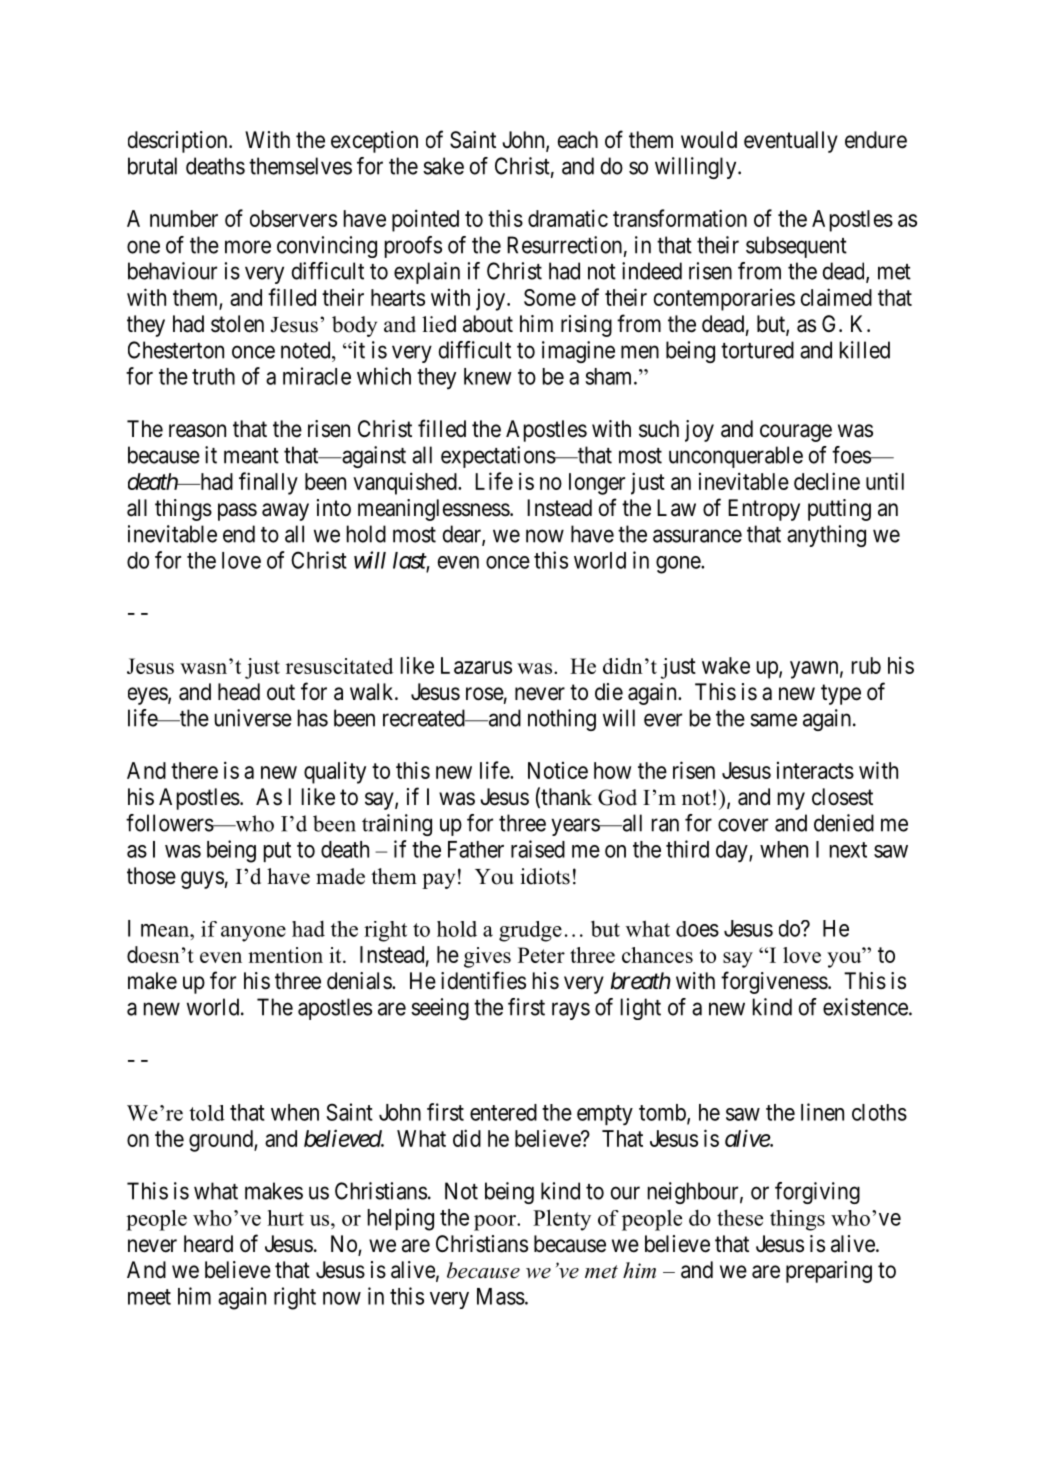 The width and height of the document is (1046, 1480). Describe the element at coordinates (501, 1296) in the document. I see `Mass` at that location.
